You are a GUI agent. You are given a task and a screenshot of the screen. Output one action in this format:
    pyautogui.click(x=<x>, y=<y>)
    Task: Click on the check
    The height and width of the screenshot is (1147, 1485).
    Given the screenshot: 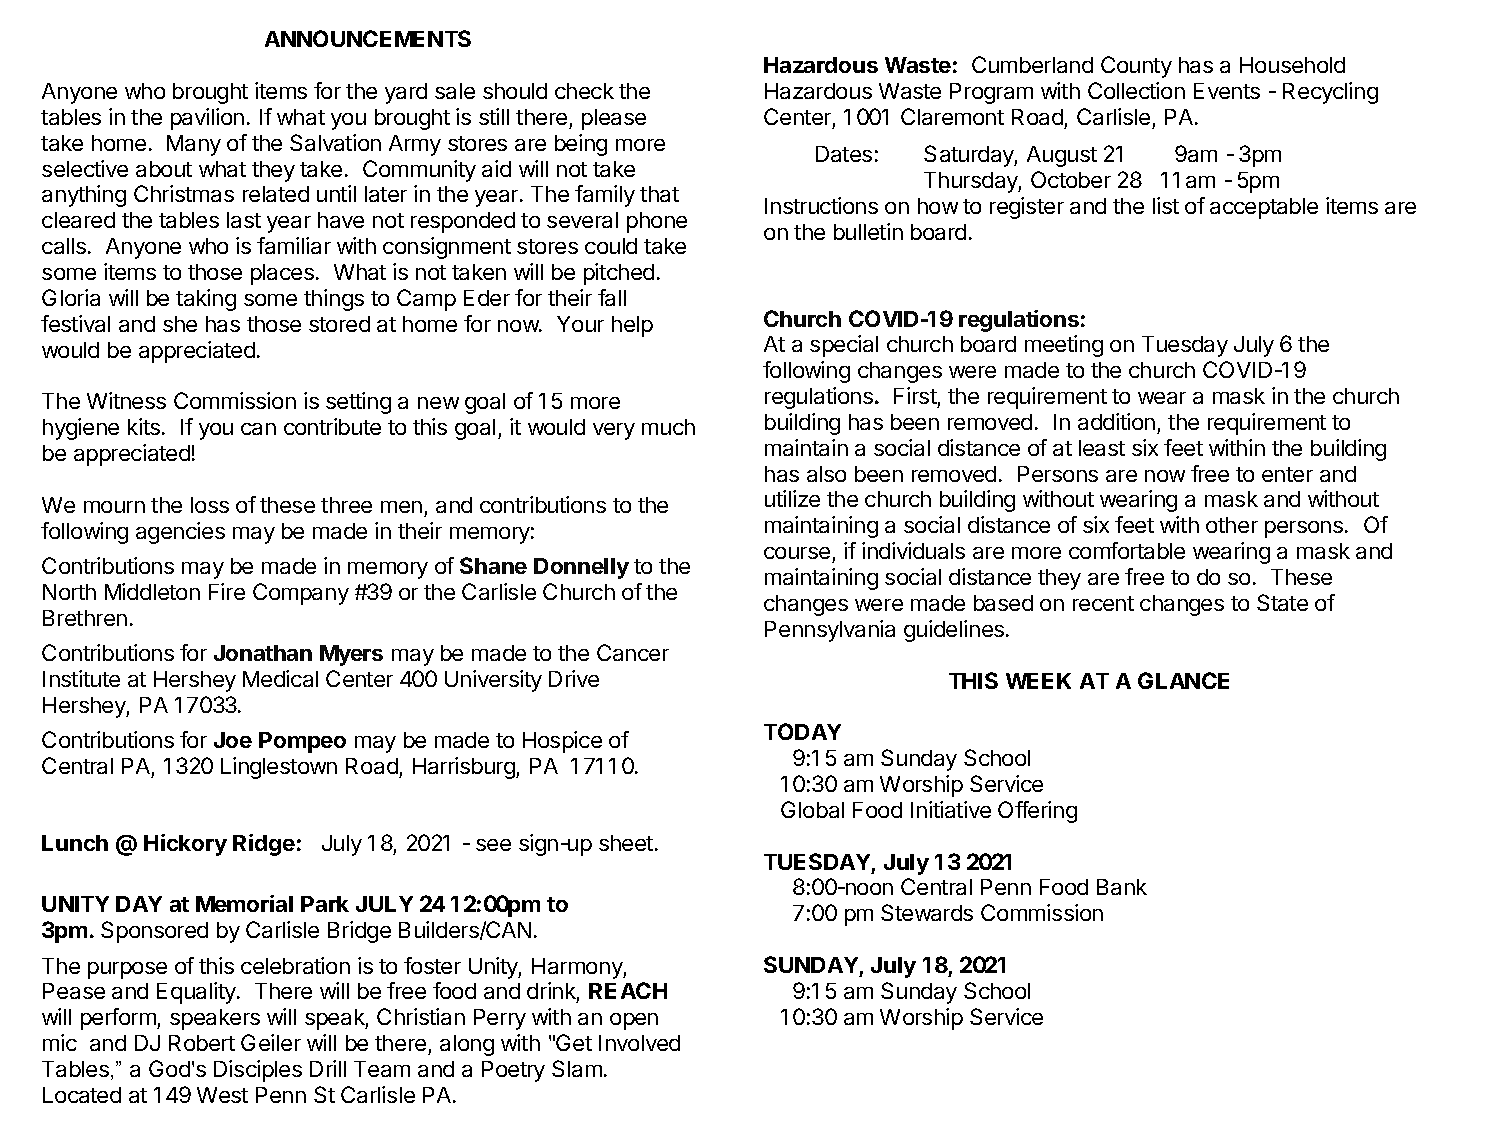 What is the action you would take?
    pyautogui.click(x=584, y=91)
